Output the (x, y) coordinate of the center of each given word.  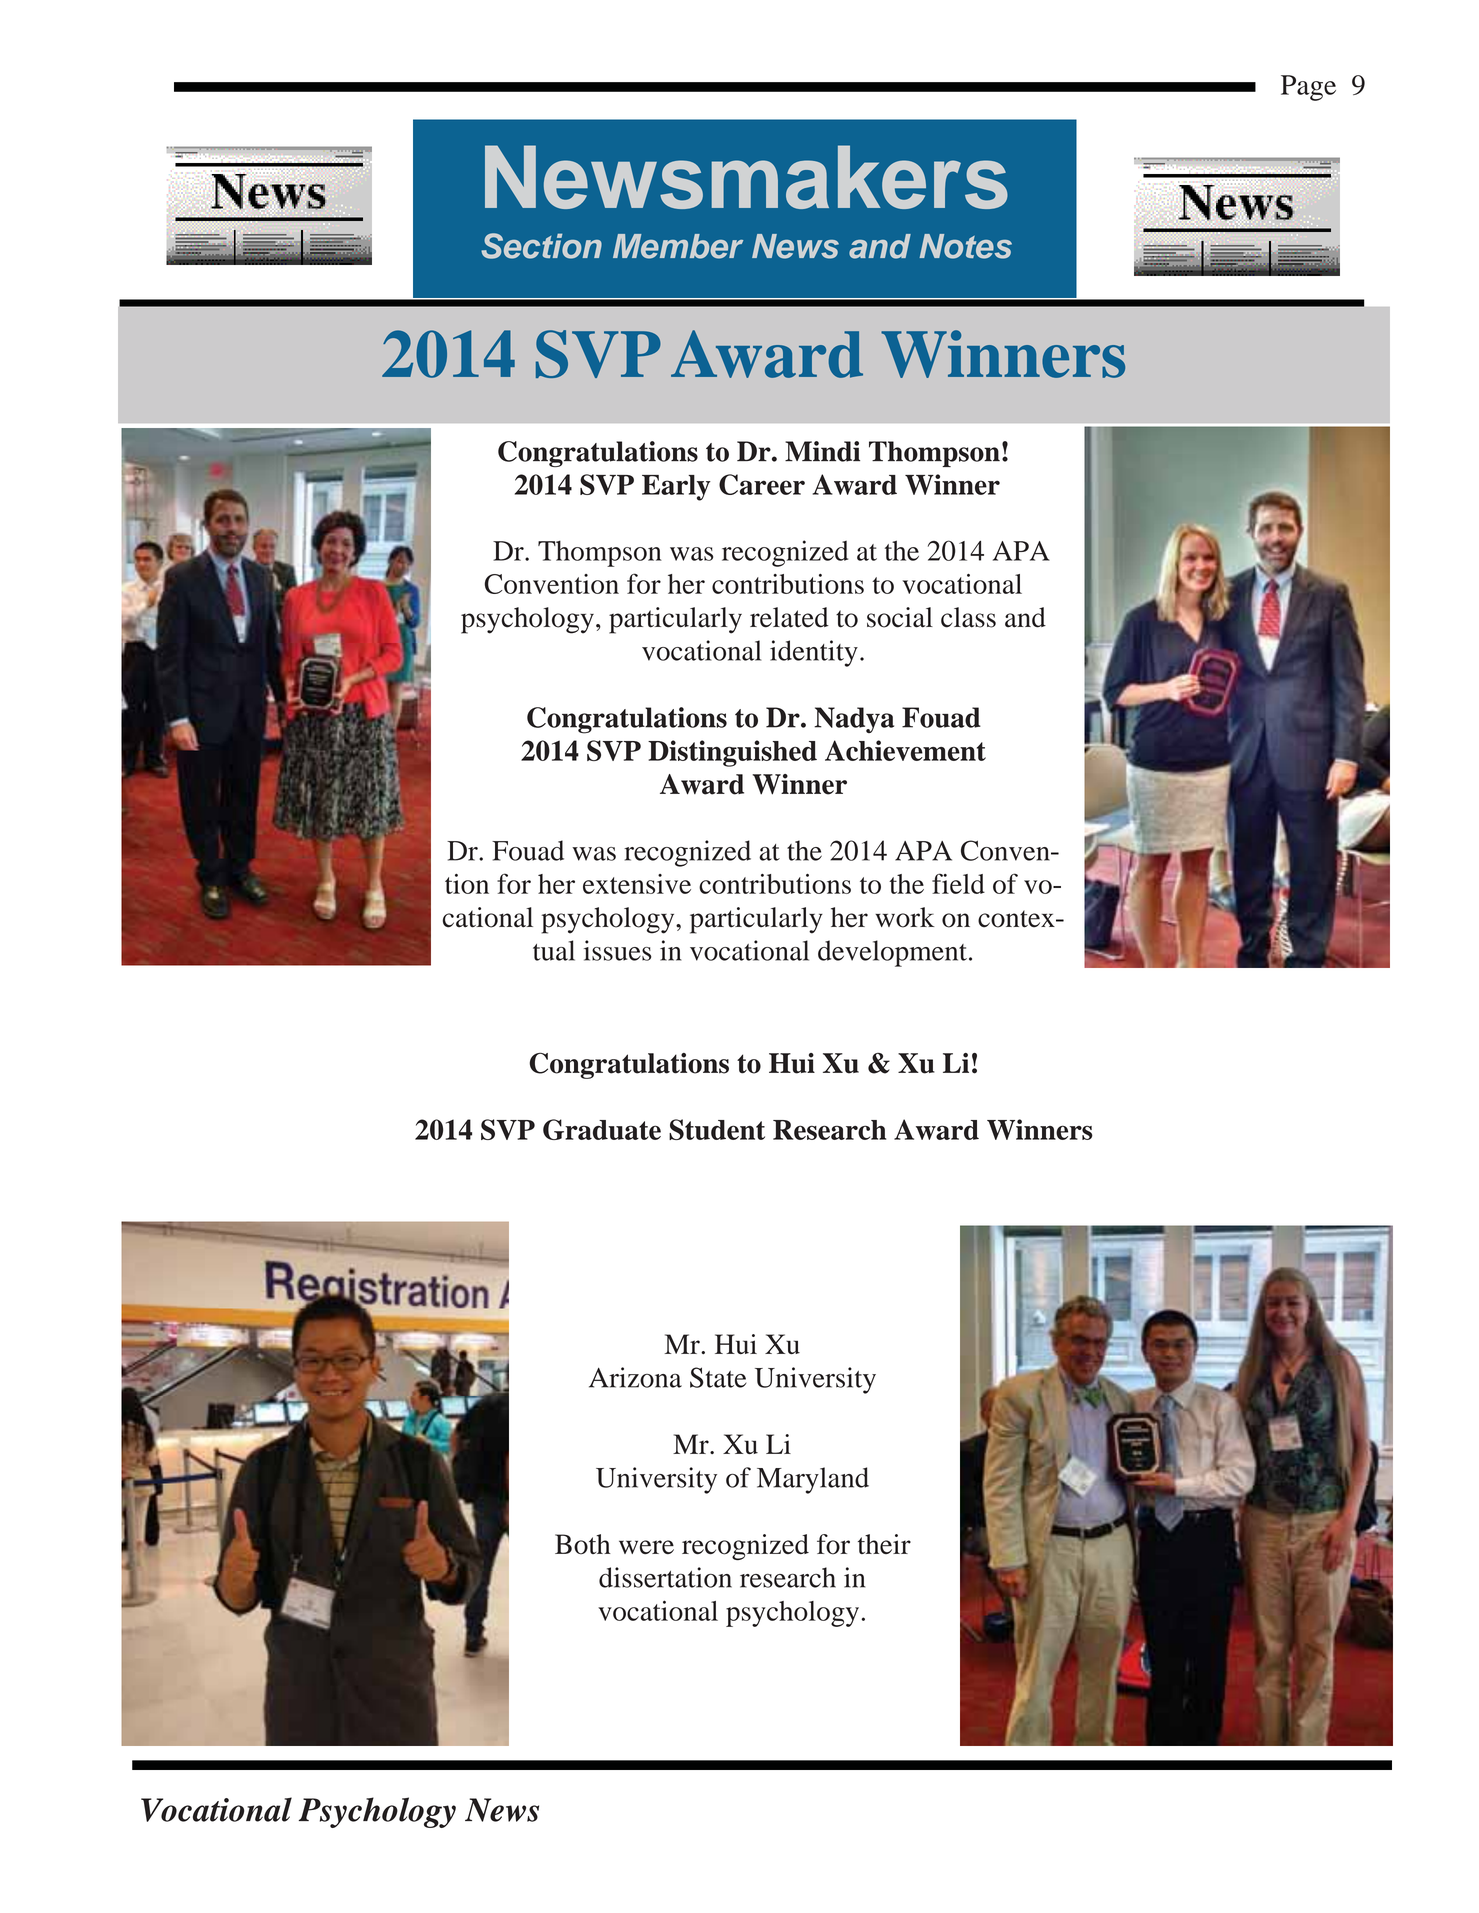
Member (678, 246)
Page (1308, 88)
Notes (966, 246)
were (646, 1547)
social (900, 617)
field (958, 883)
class (968, 617)
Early (676, 488)
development (892, 953)
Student (717, 1129)
